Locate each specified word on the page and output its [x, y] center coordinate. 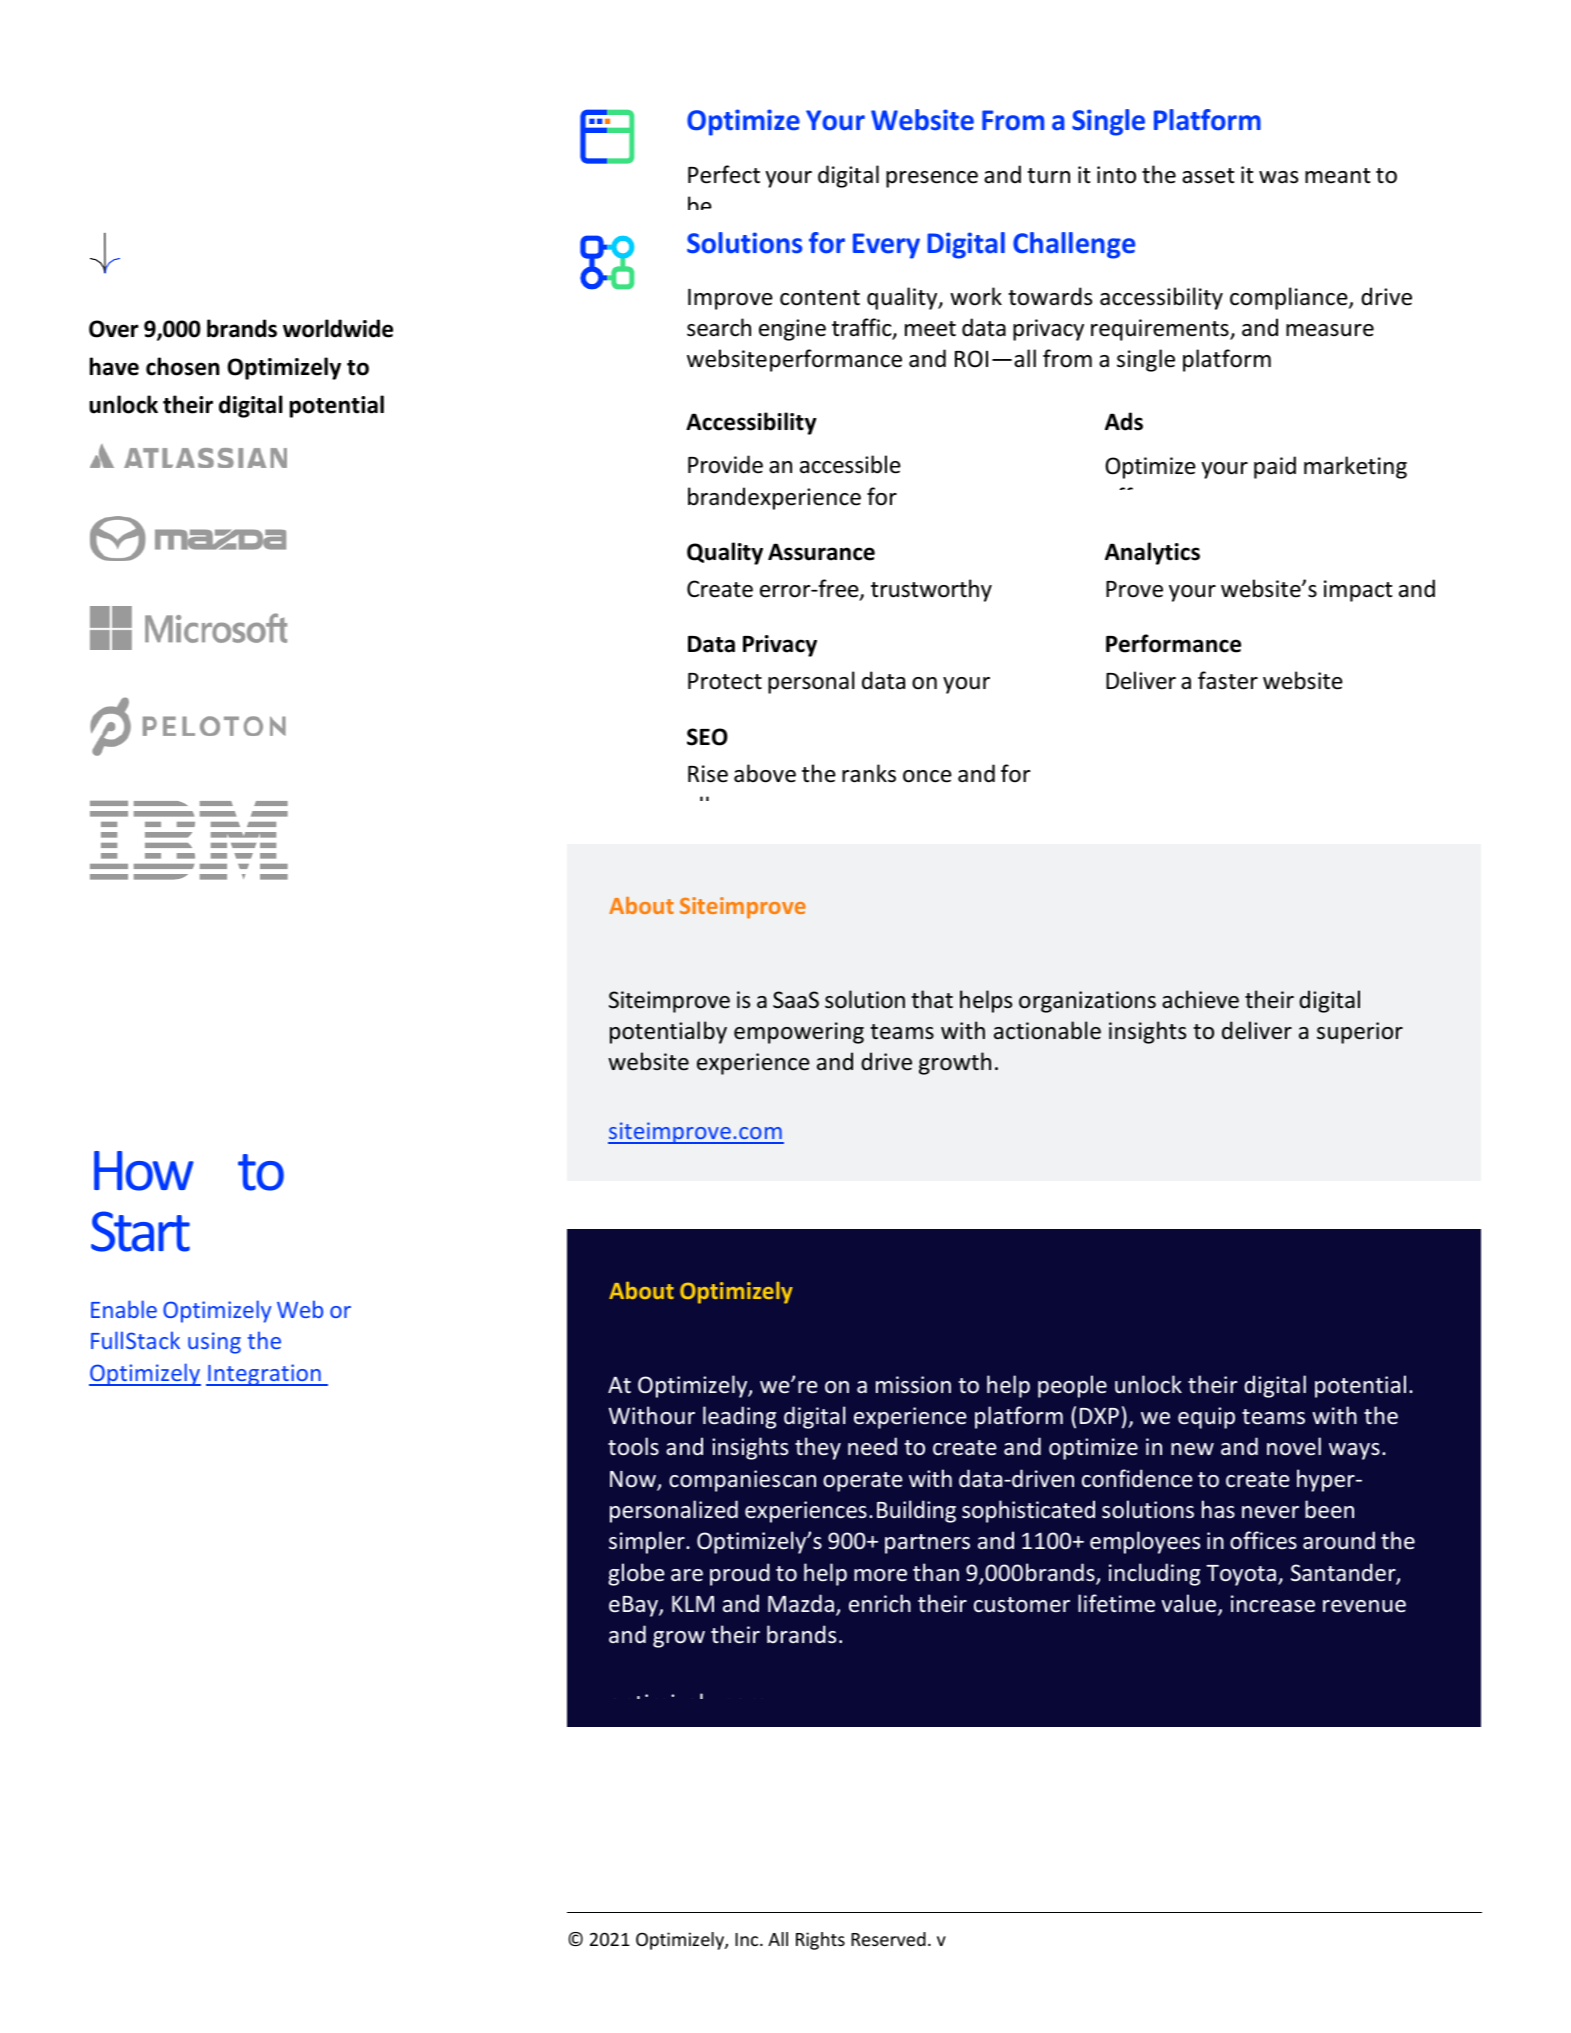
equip [1206, 1418]
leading [739, 1417]
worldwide [338, 328]
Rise [708, 774]
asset [1208, 176]
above [765, 773]
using [214, 1343]
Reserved [888, 1939]
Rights [820, 1941]
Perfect [724, 174]
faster [1228, 680]
